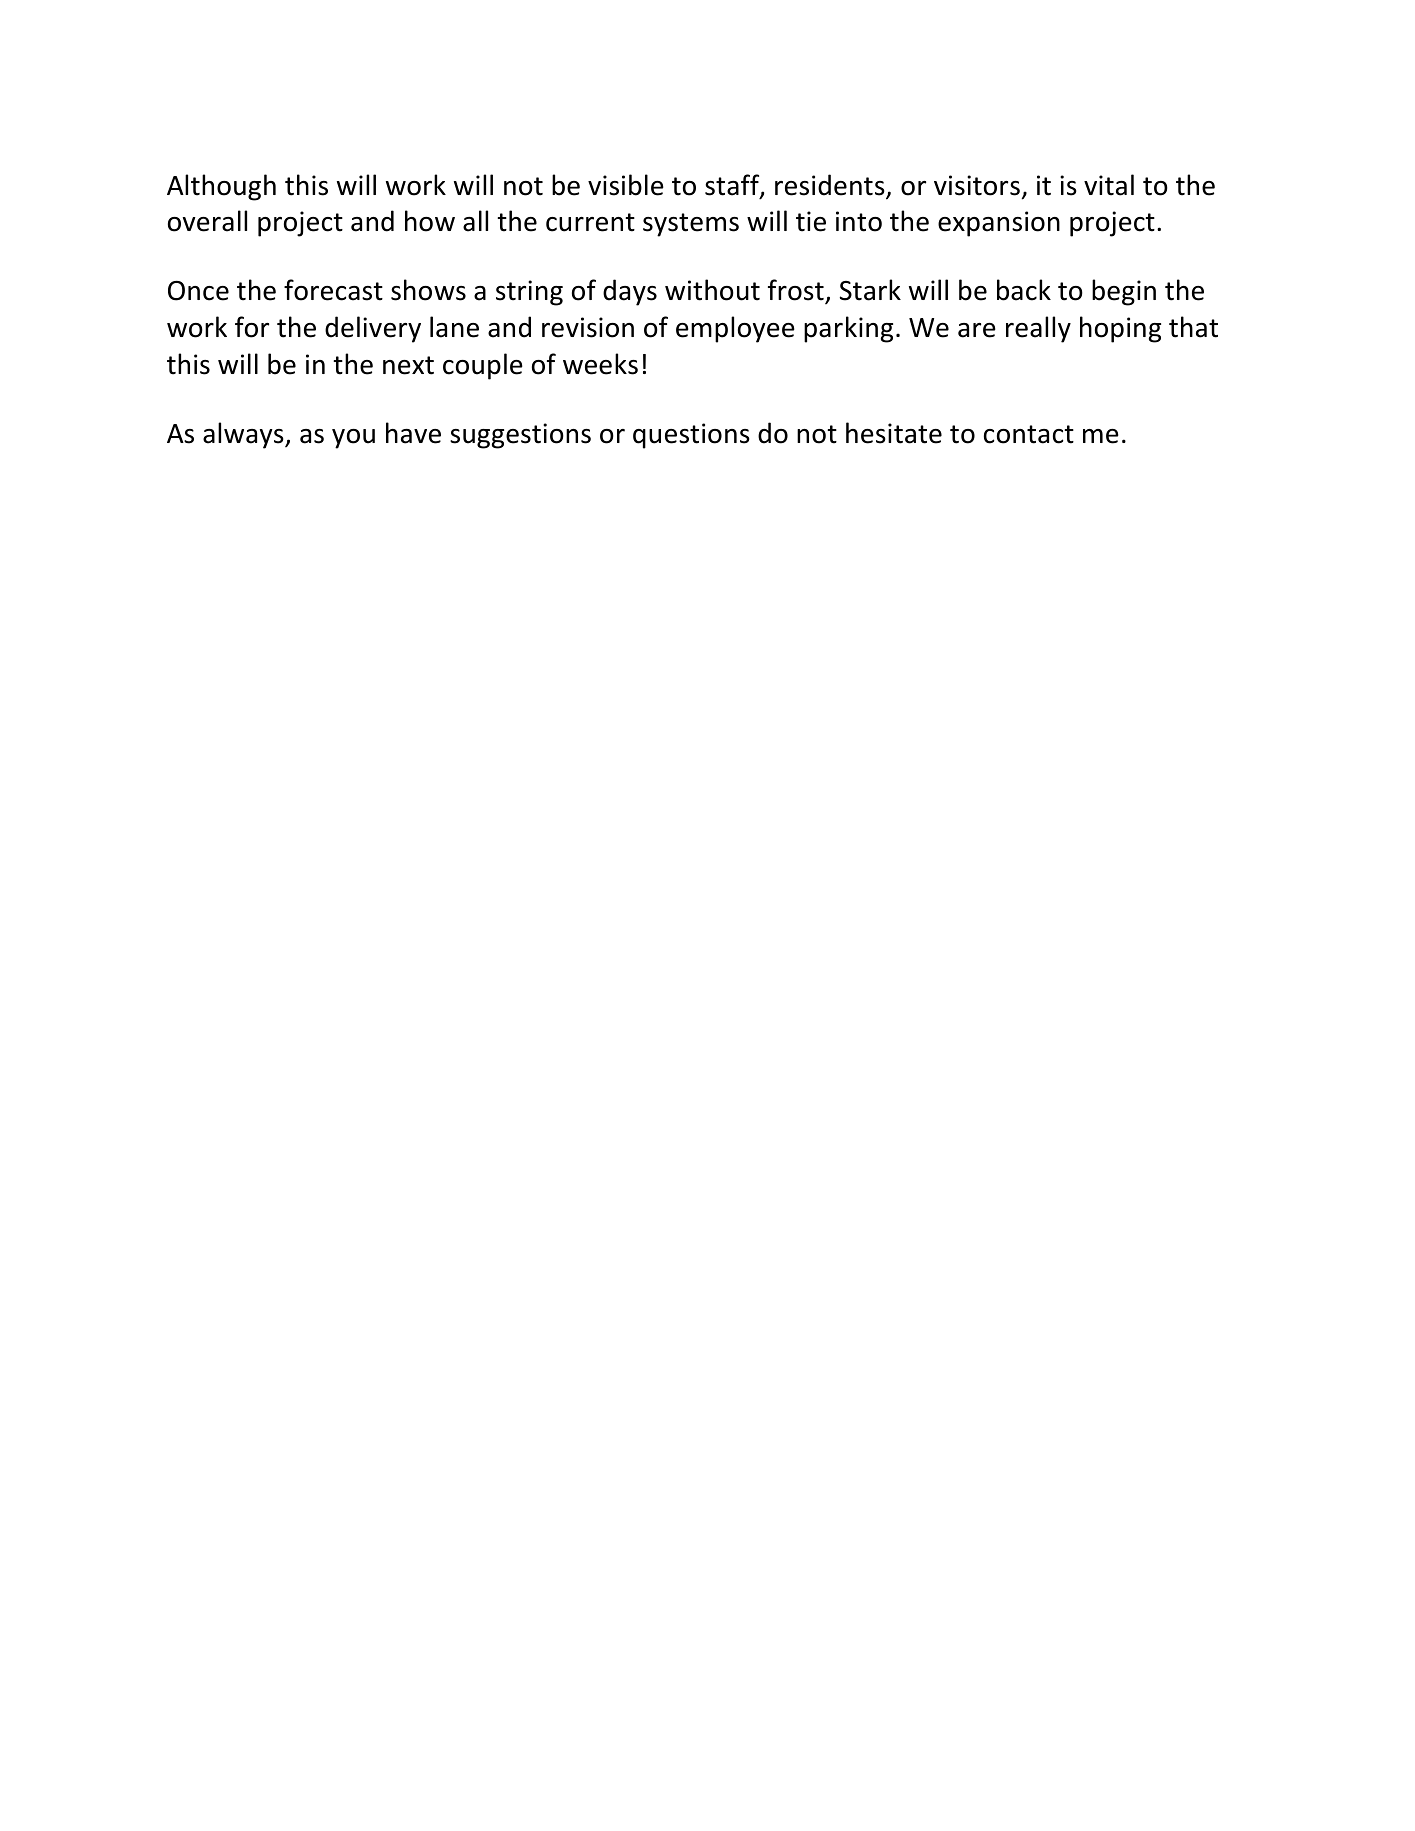  I want to click on really, so click(1038, 329).
